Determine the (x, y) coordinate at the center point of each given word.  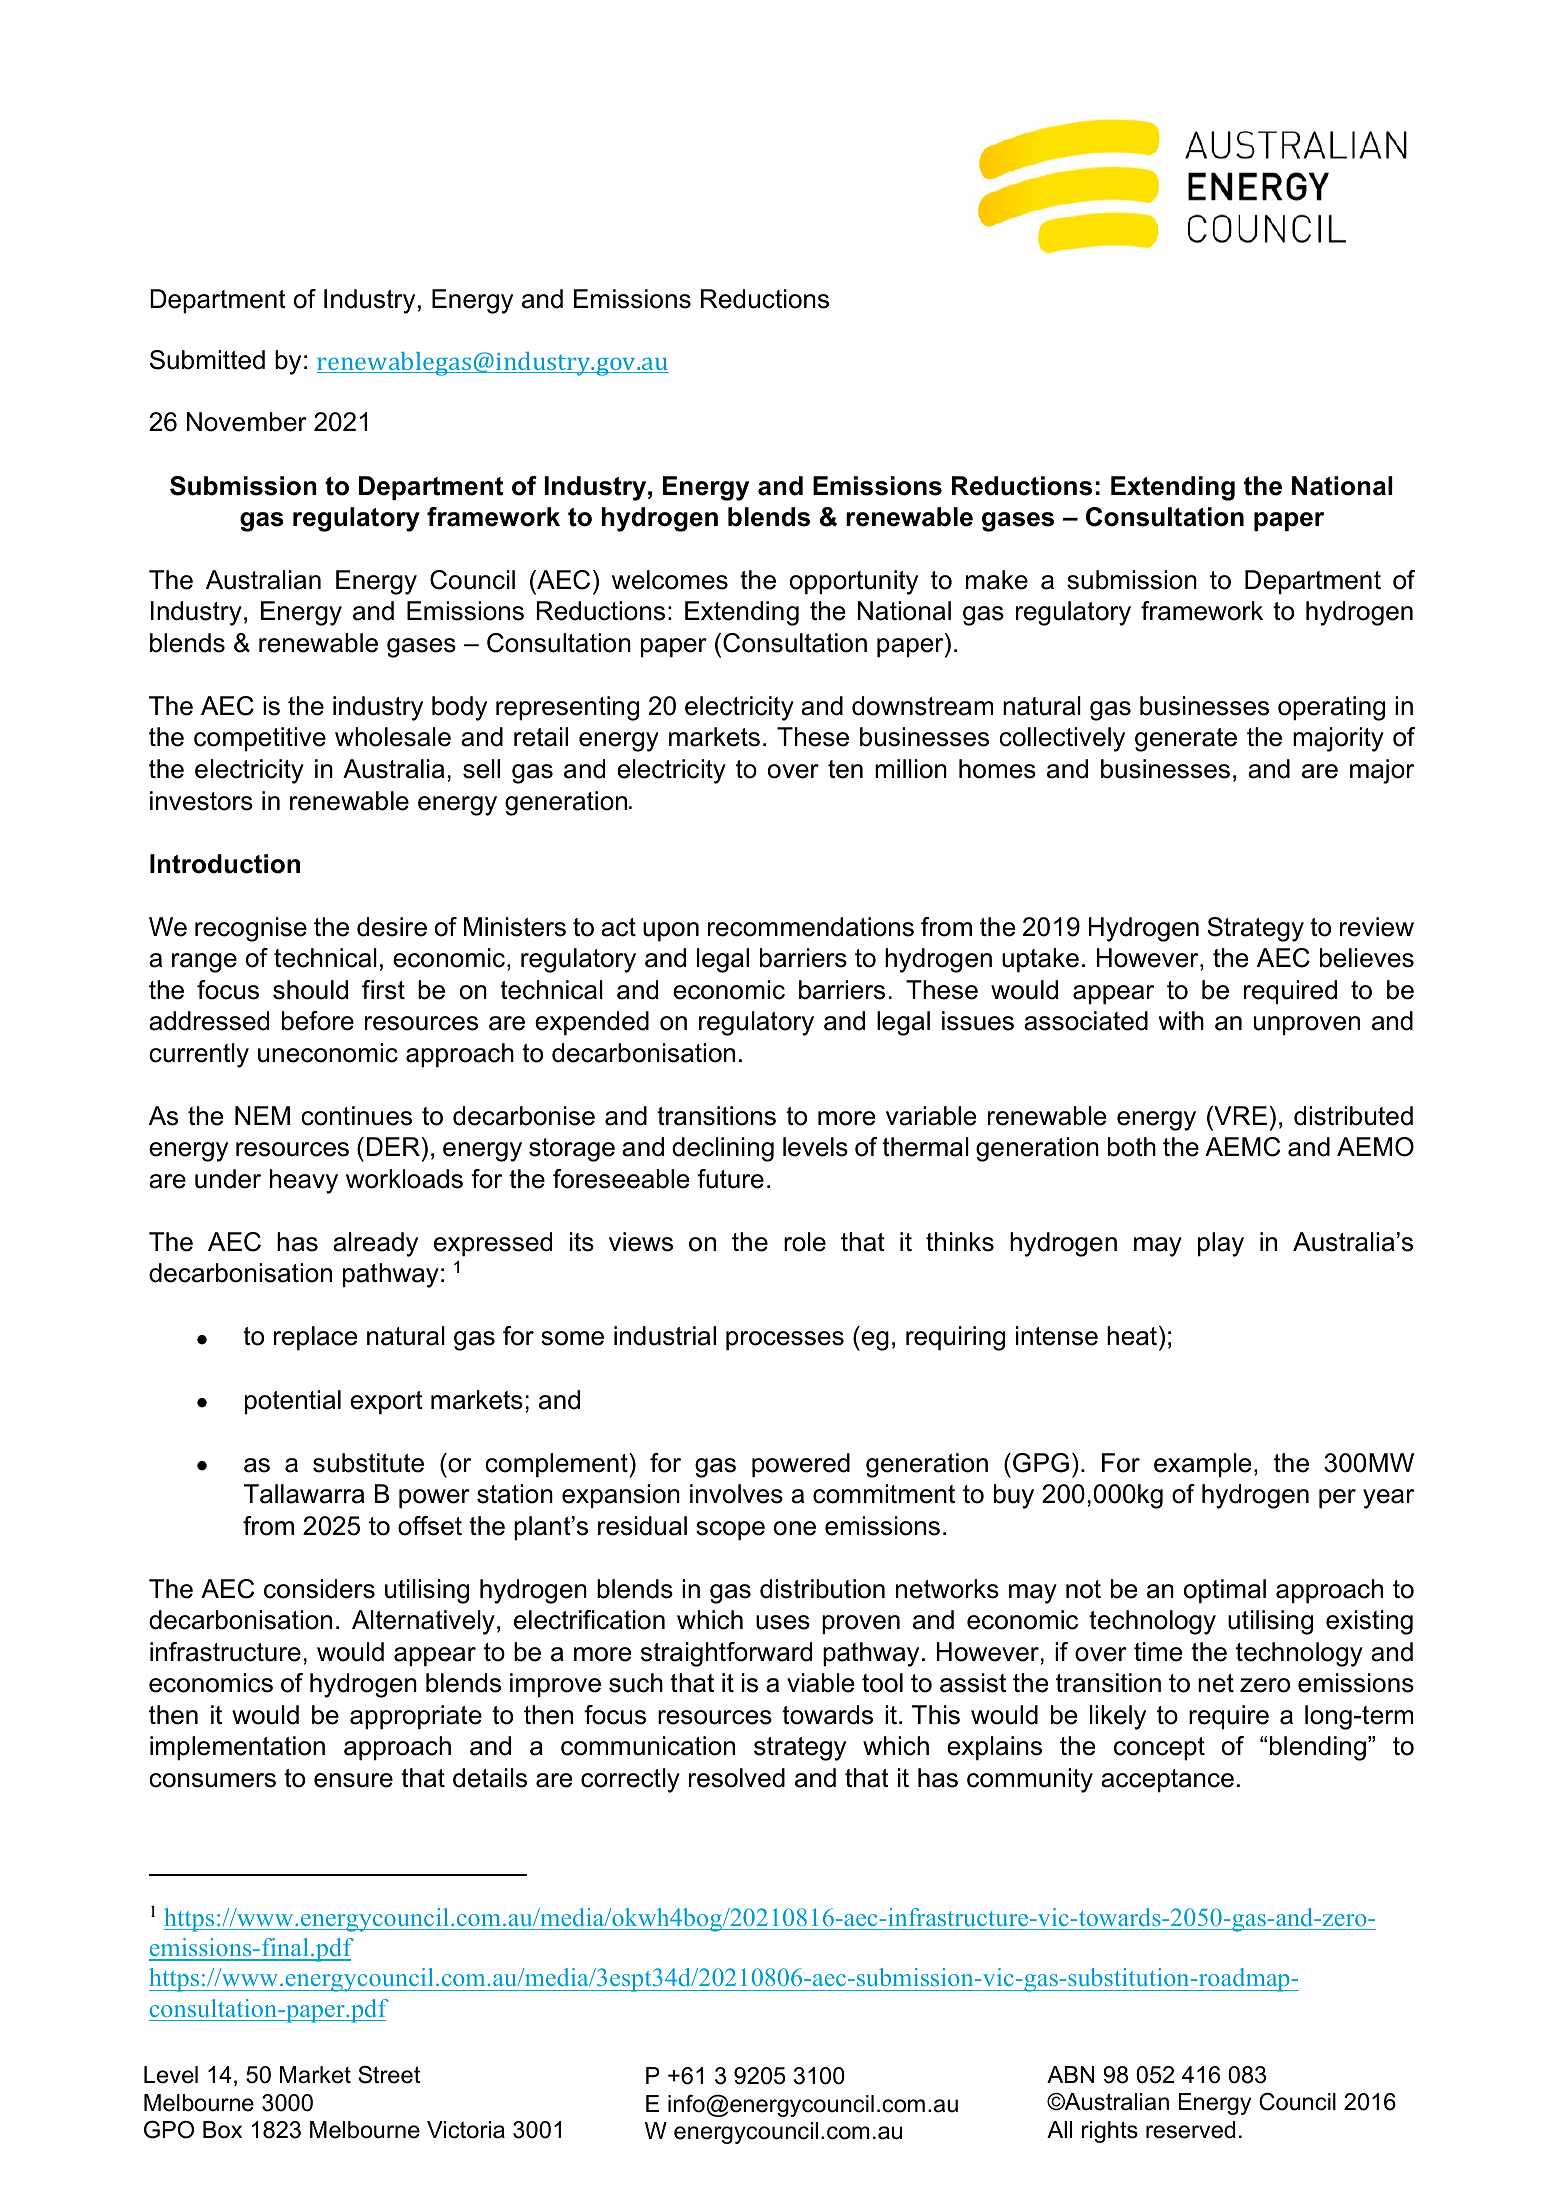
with (1181, 1020)
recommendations (811, 927)
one (795, 1528)
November (247, 422)
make (997, 580)
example (1202, 1465)
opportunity (854, 582)
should (310, 990)
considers (319, 1589)
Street (389, 2075)
